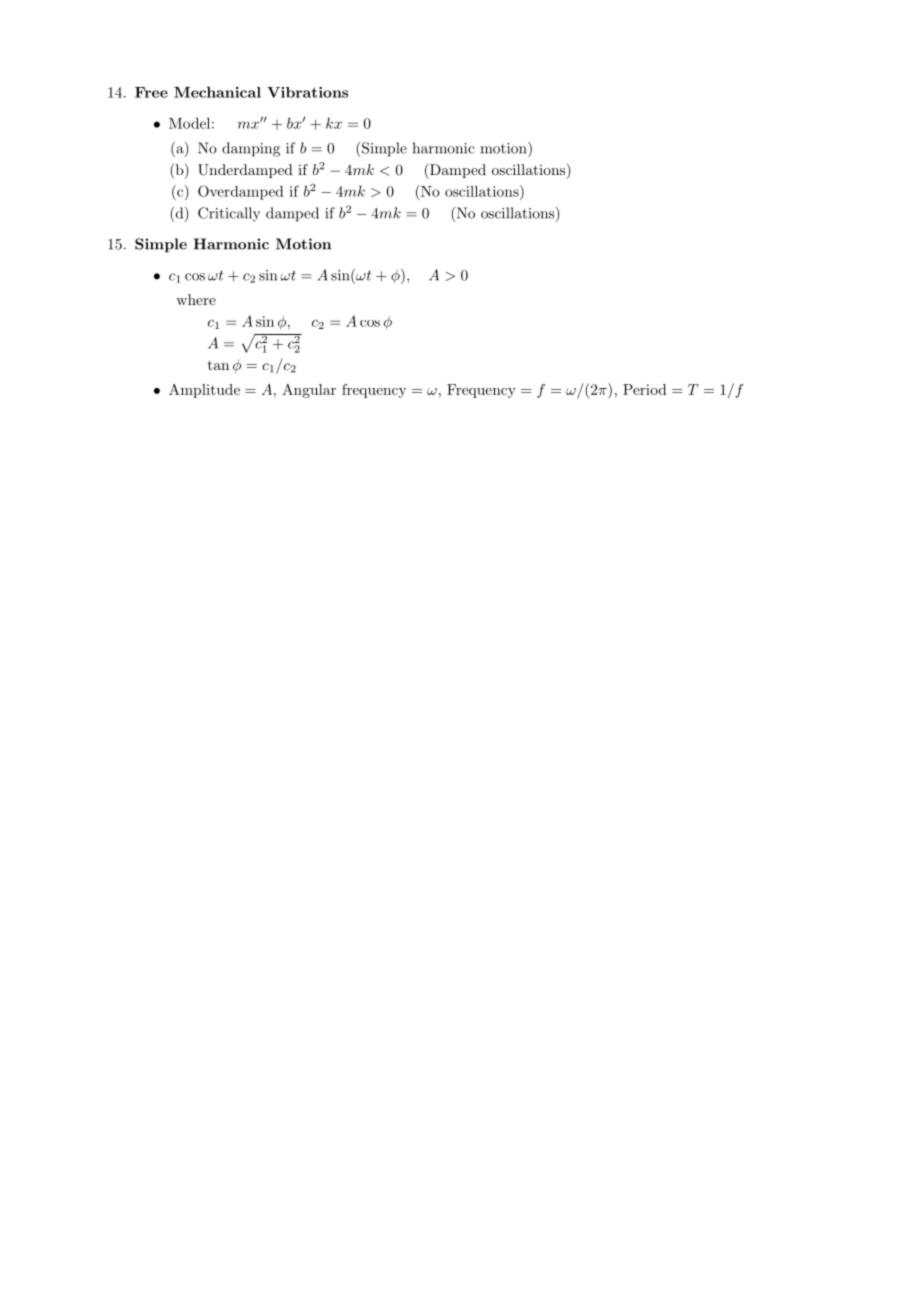 The height and width of the screenshot is (1308, 924). I want to click on tan, so click(218, 365).
